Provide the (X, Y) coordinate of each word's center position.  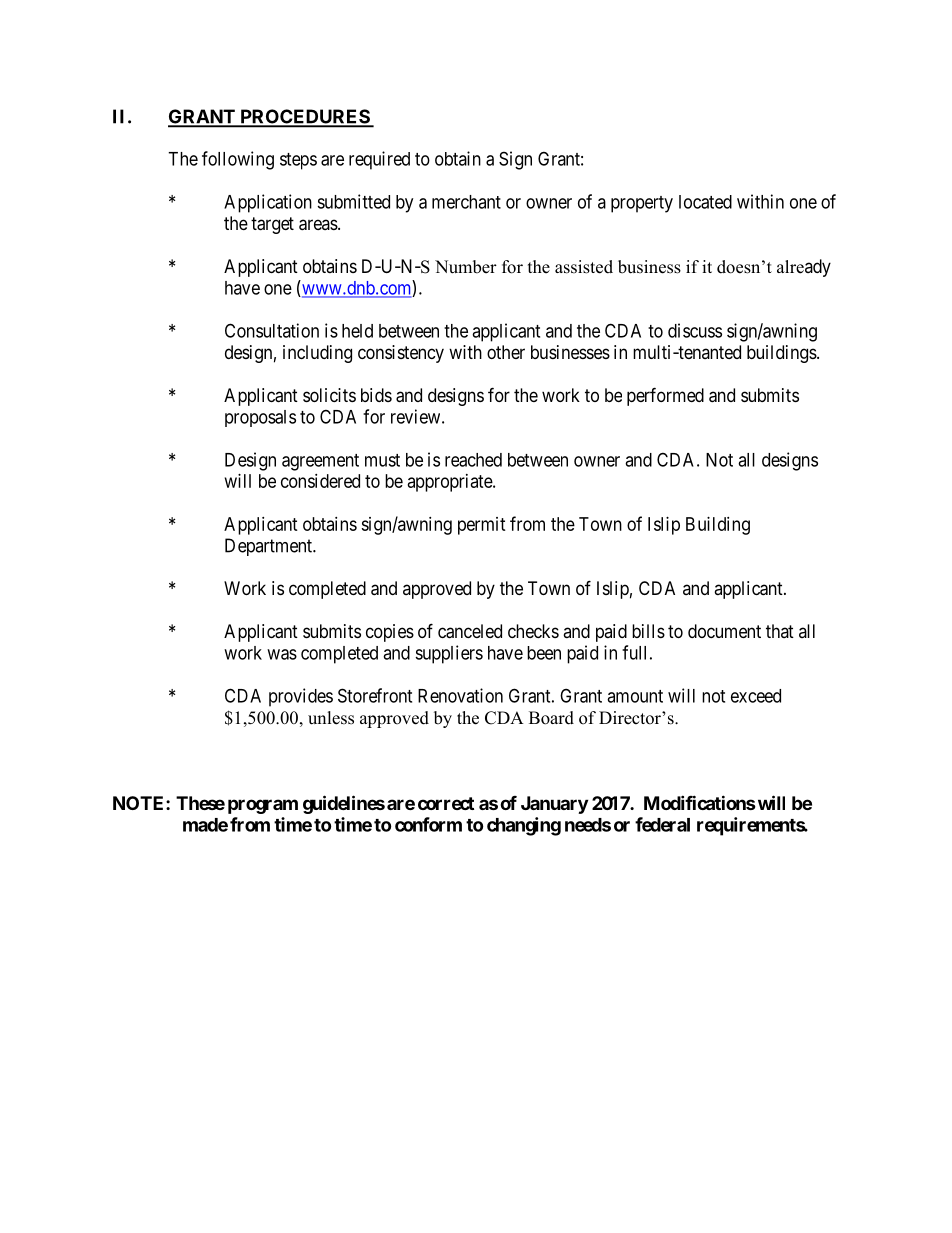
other (506, 352)
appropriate (451, 483)
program (263, 806)
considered (320, 481)
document (724, 631)
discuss (695, 330)
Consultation (272, 330)
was (282, 654)
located (705, 202)
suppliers (449, 654)
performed (665, 396)
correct (446, 803)
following (238, 160)
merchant (466, 202)
